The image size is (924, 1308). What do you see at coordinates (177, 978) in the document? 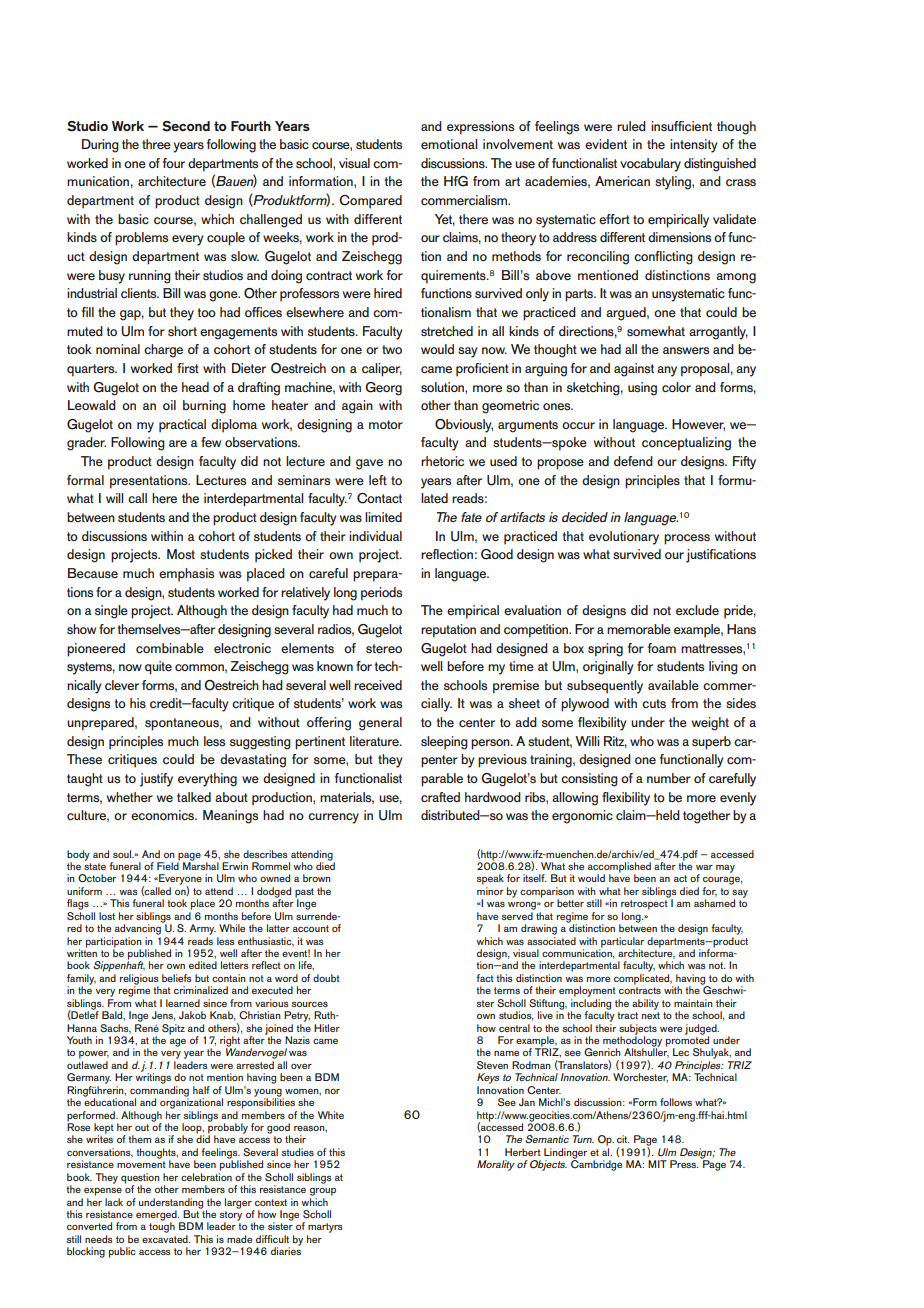
I see `beliefs` at bounding box center [177, 978].
